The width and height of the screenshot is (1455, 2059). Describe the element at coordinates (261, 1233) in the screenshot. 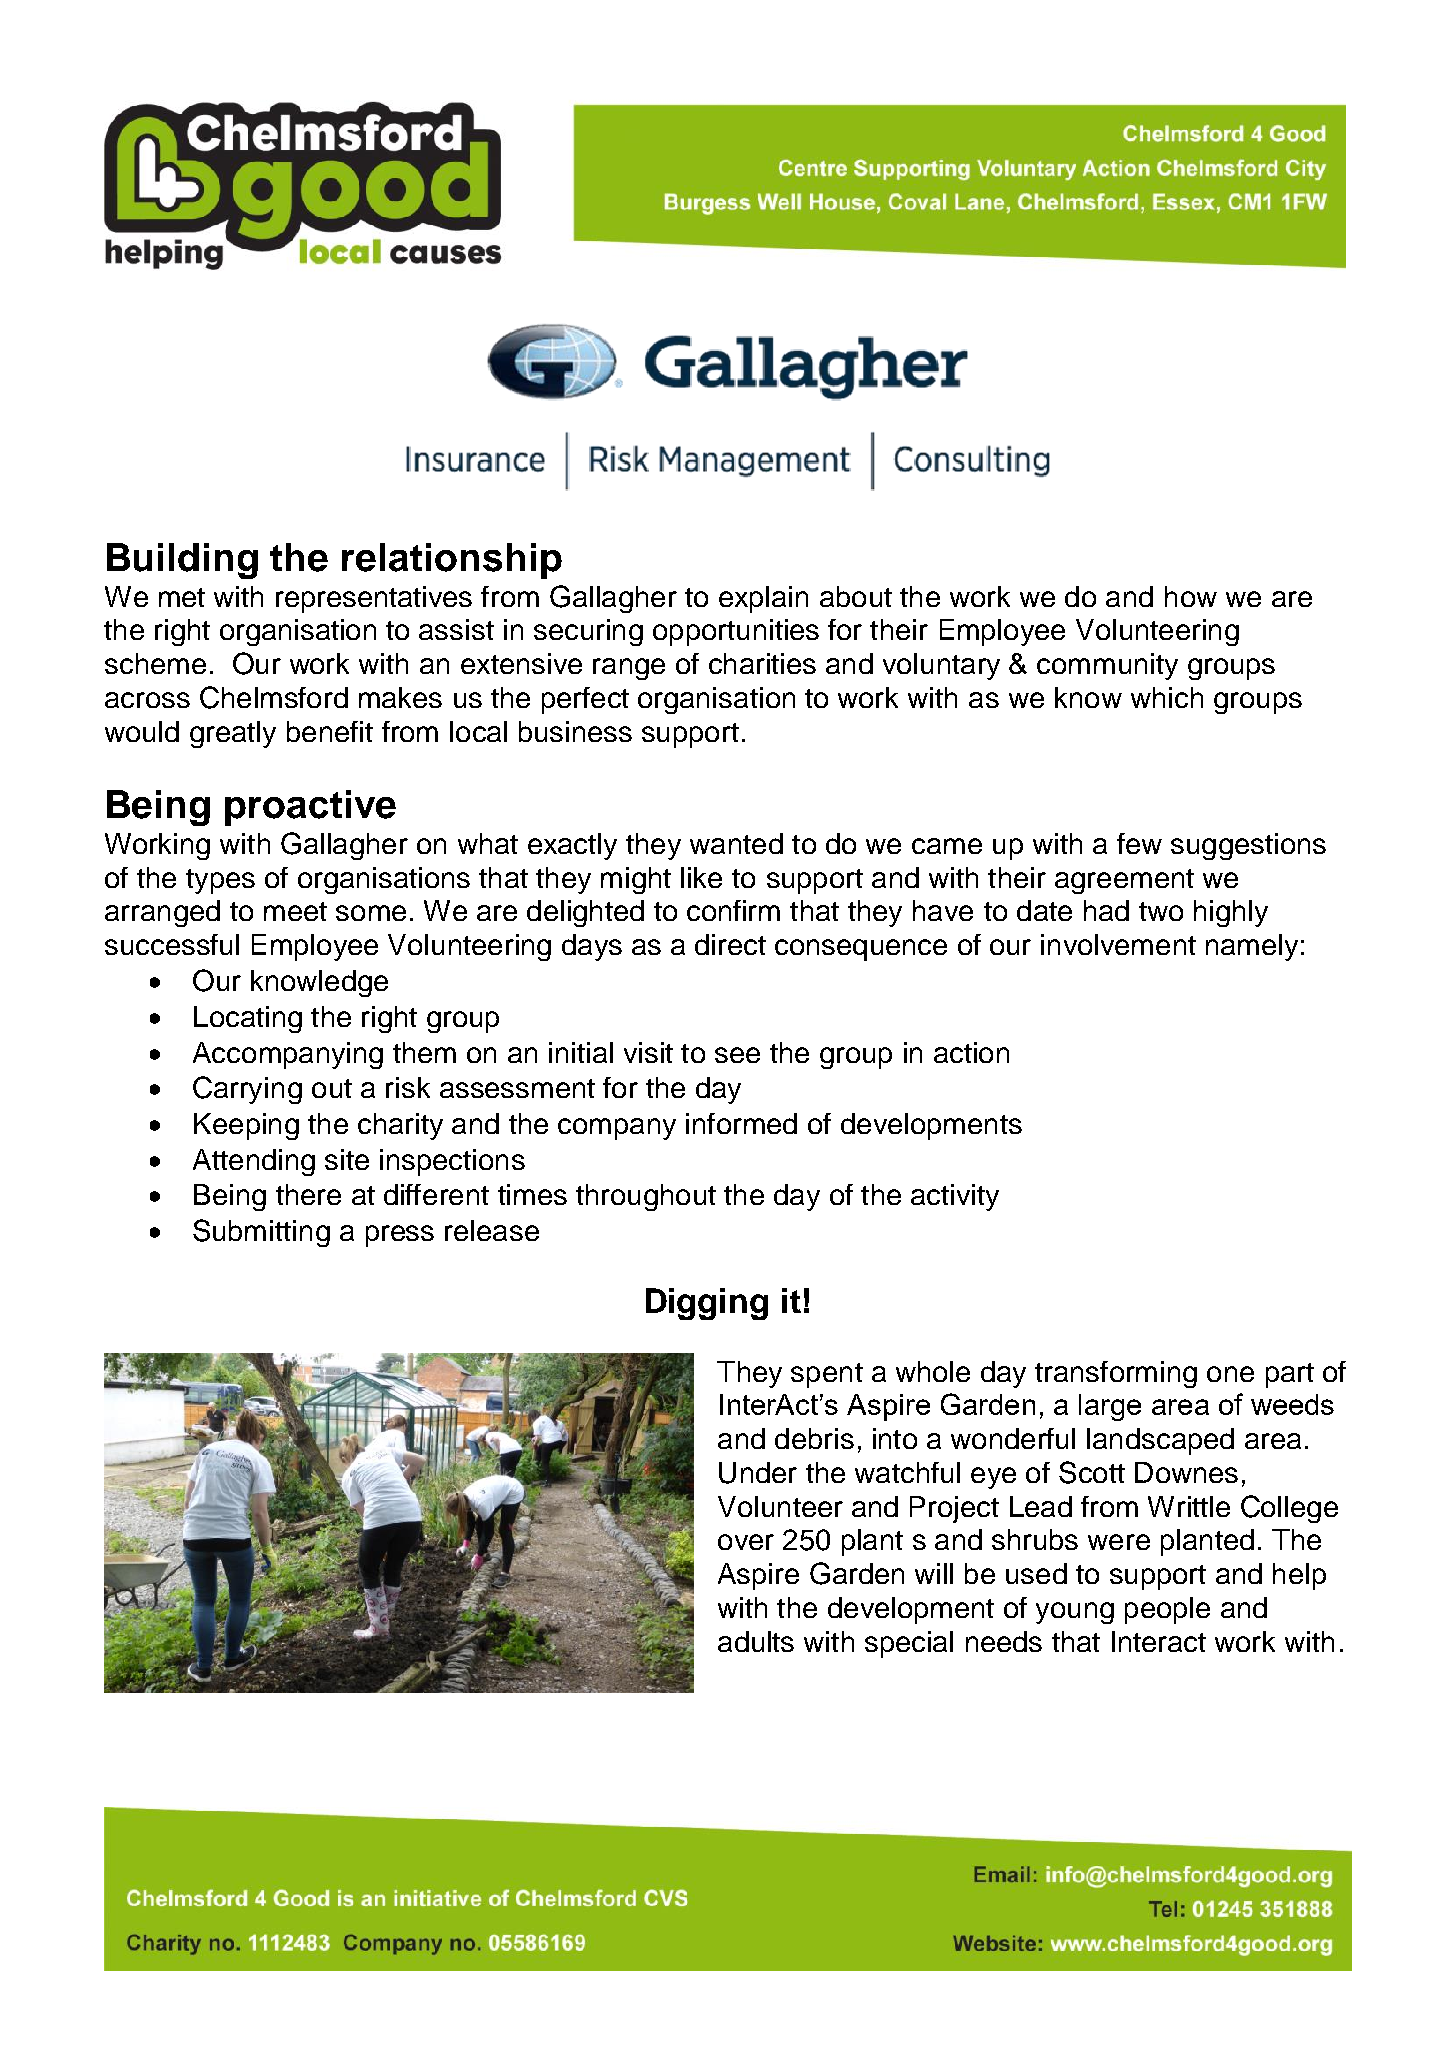

I see `Submitting` at that location.
